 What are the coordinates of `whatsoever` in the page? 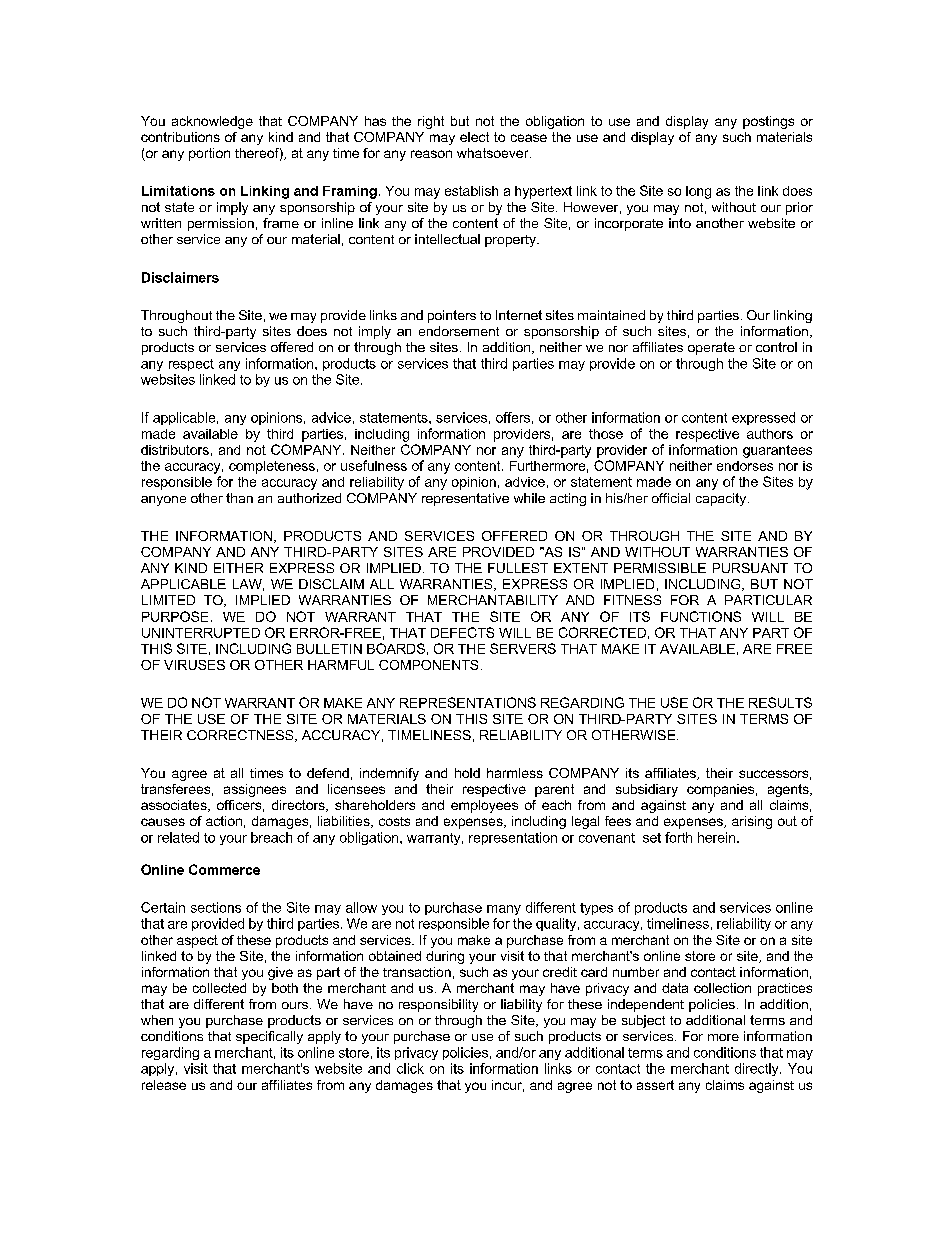 It's located at (494, 153).
